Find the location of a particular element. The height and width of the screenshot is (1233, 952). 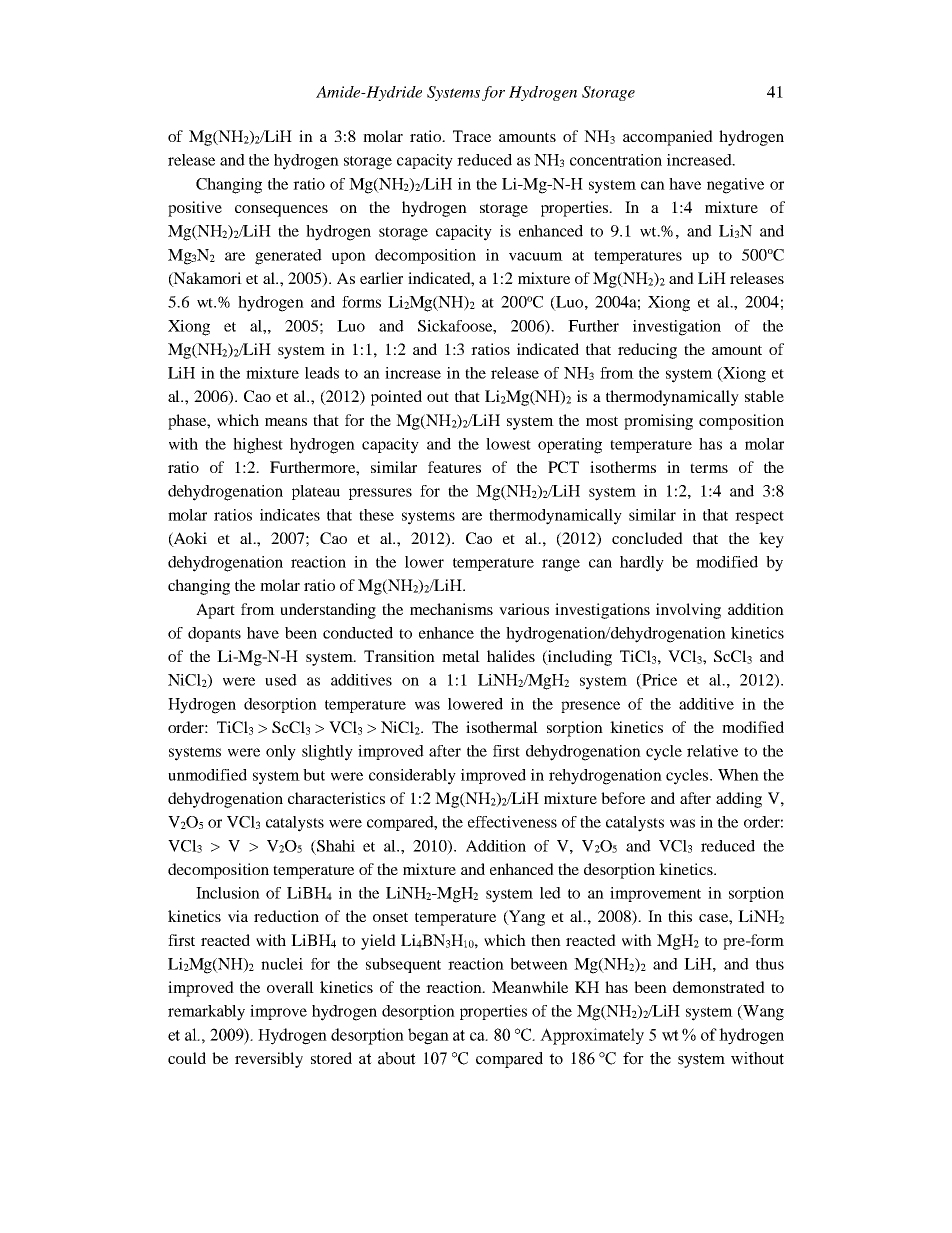

features is located at coordinates (454, 467).
